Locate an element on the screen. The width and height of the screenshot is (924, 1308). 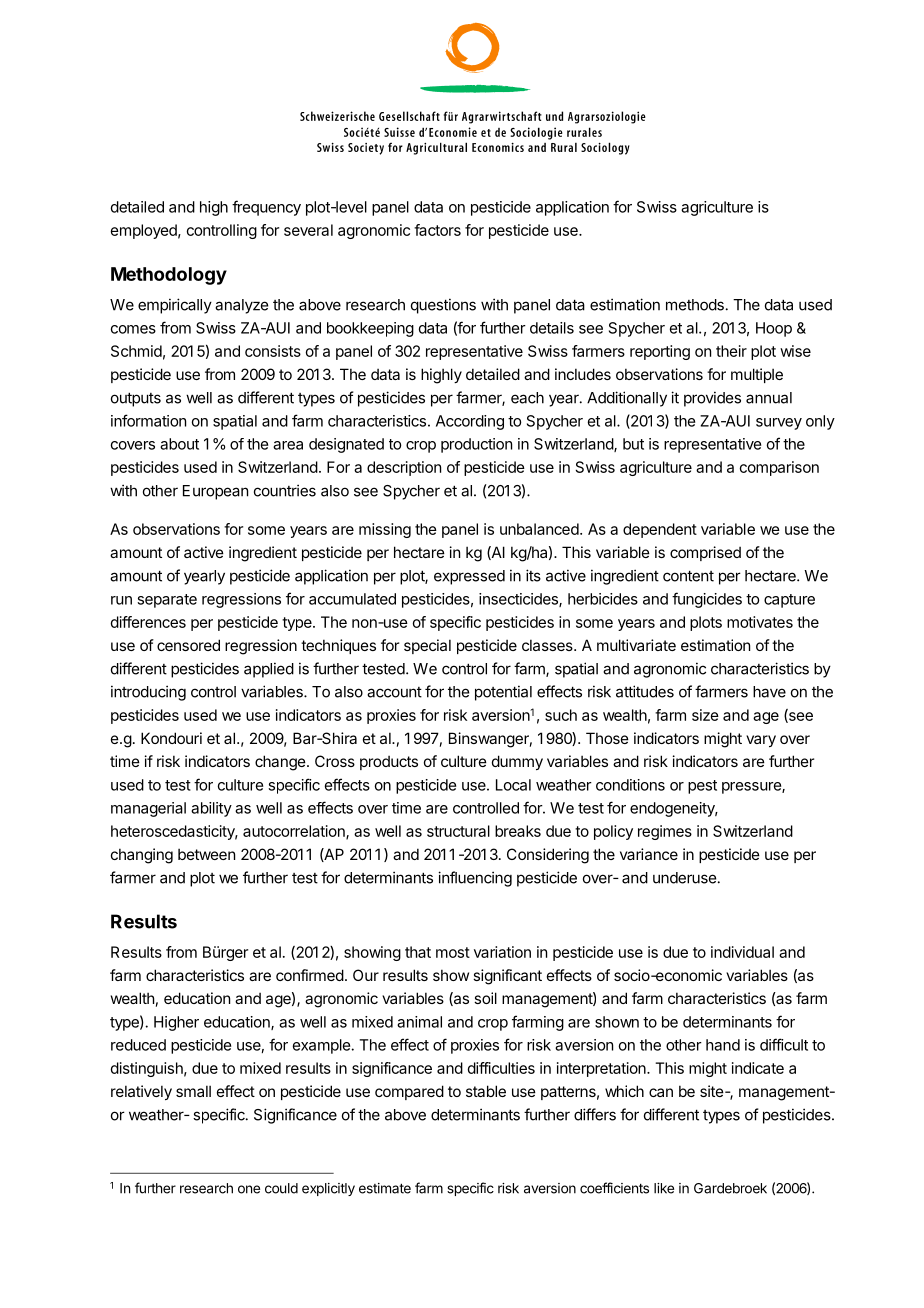
factors is located at coordinates (437, 230).
